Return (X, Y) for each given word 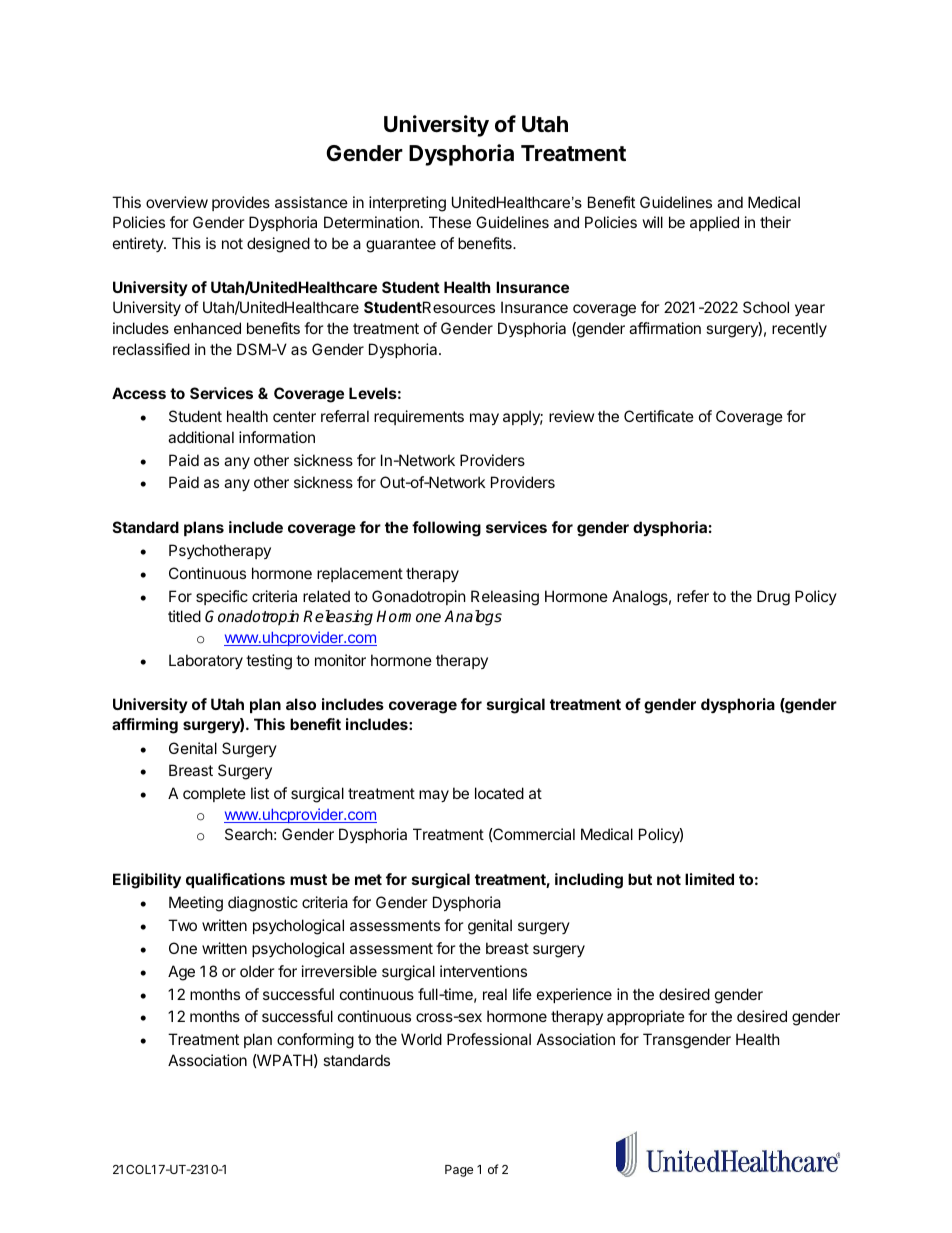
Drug (773, 598)
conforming (315, 1041)
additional (201, 437)
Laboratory (206, 661)
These (450, 222)
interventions (483, 971)
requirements (419, 417)
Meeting (196, 904)
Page (459, 1171)
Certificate (659, 416)
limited (709, 879)
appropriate (646, 1017)
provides (241, 203)
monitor (340, 660)
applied (714, 223)
